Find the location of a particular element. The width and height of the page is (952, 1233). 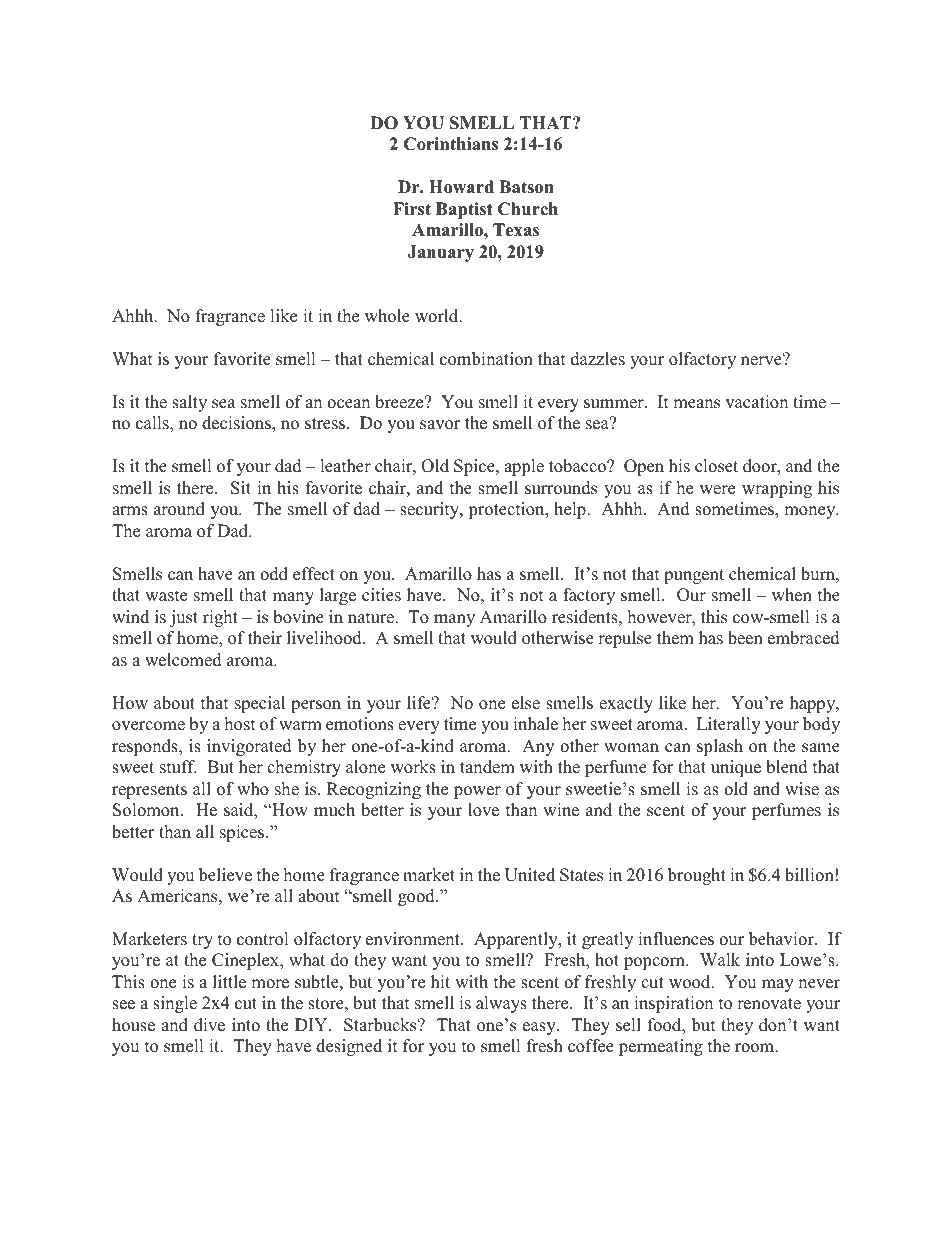

Howard is located at coordinates (461, 187).
